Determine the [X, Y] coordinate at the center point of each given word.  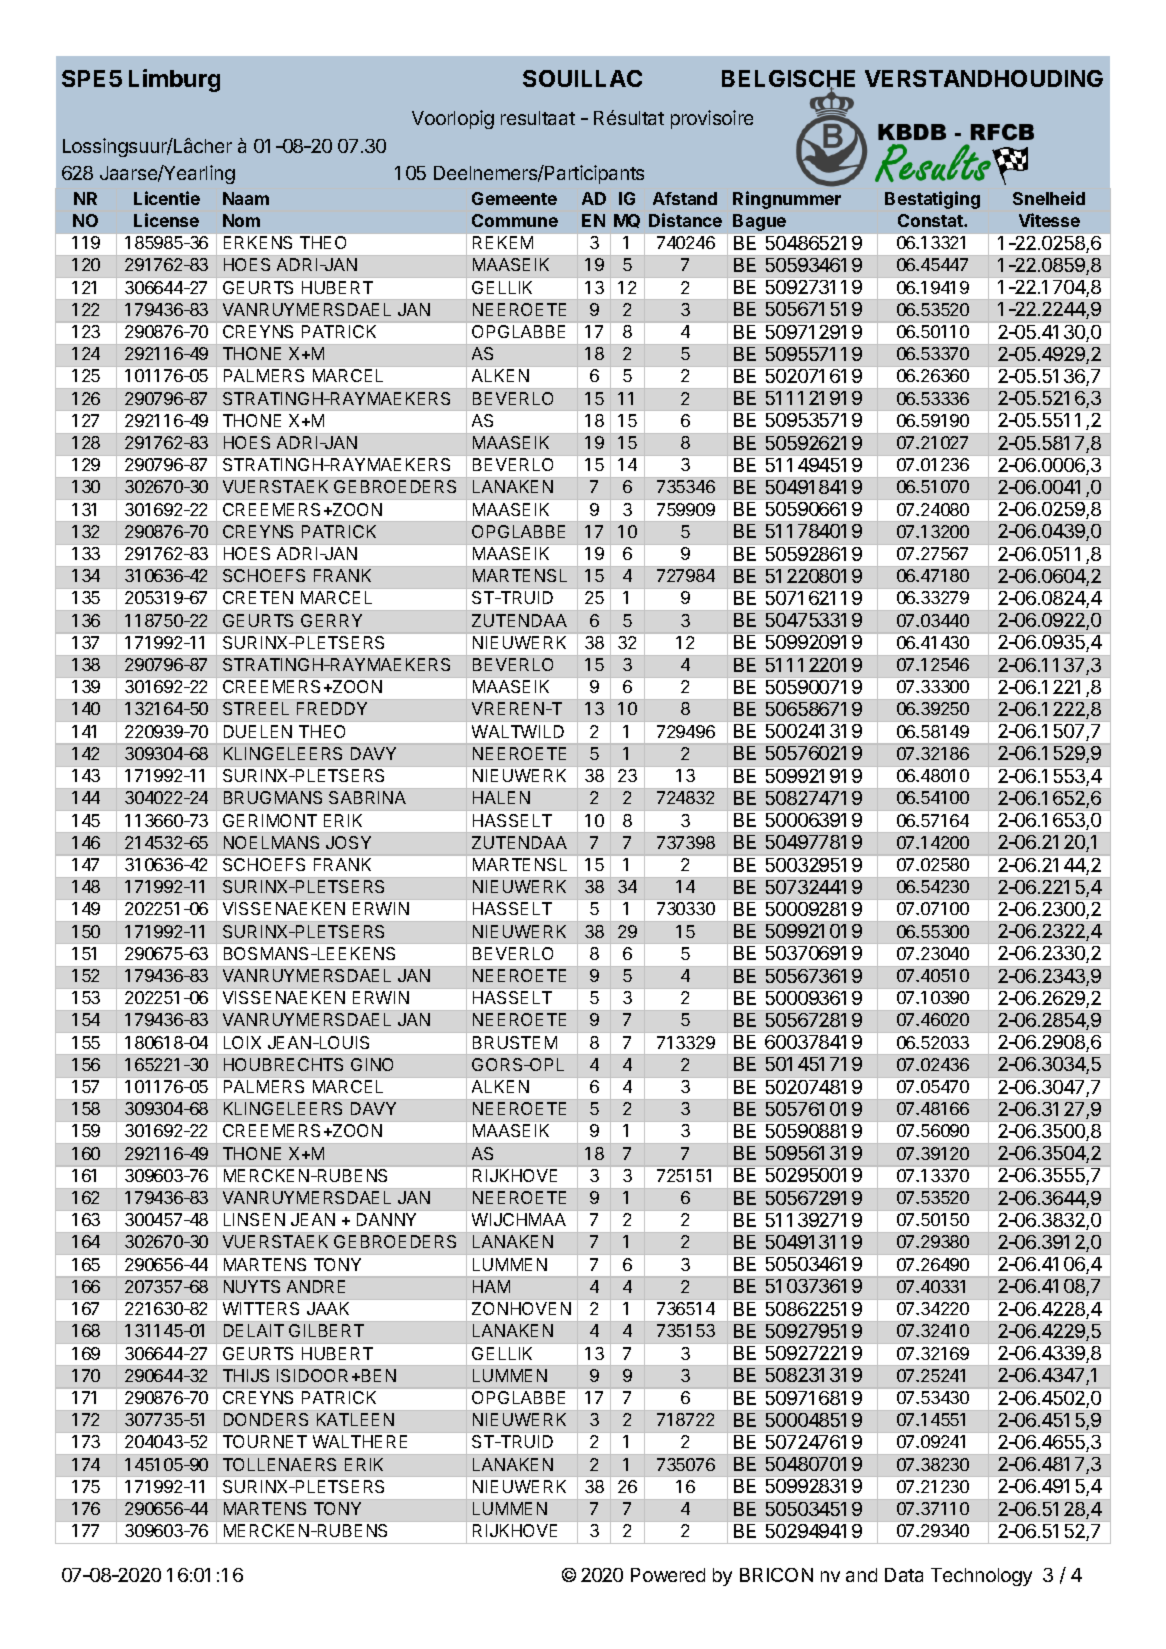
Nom [241, 220]
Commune [515, 220]
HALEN [501, 797]
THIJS [246, 1375]
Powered [668, 1575]
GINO [372, 1064]
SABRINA [367, 797]
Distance [685, 220]
